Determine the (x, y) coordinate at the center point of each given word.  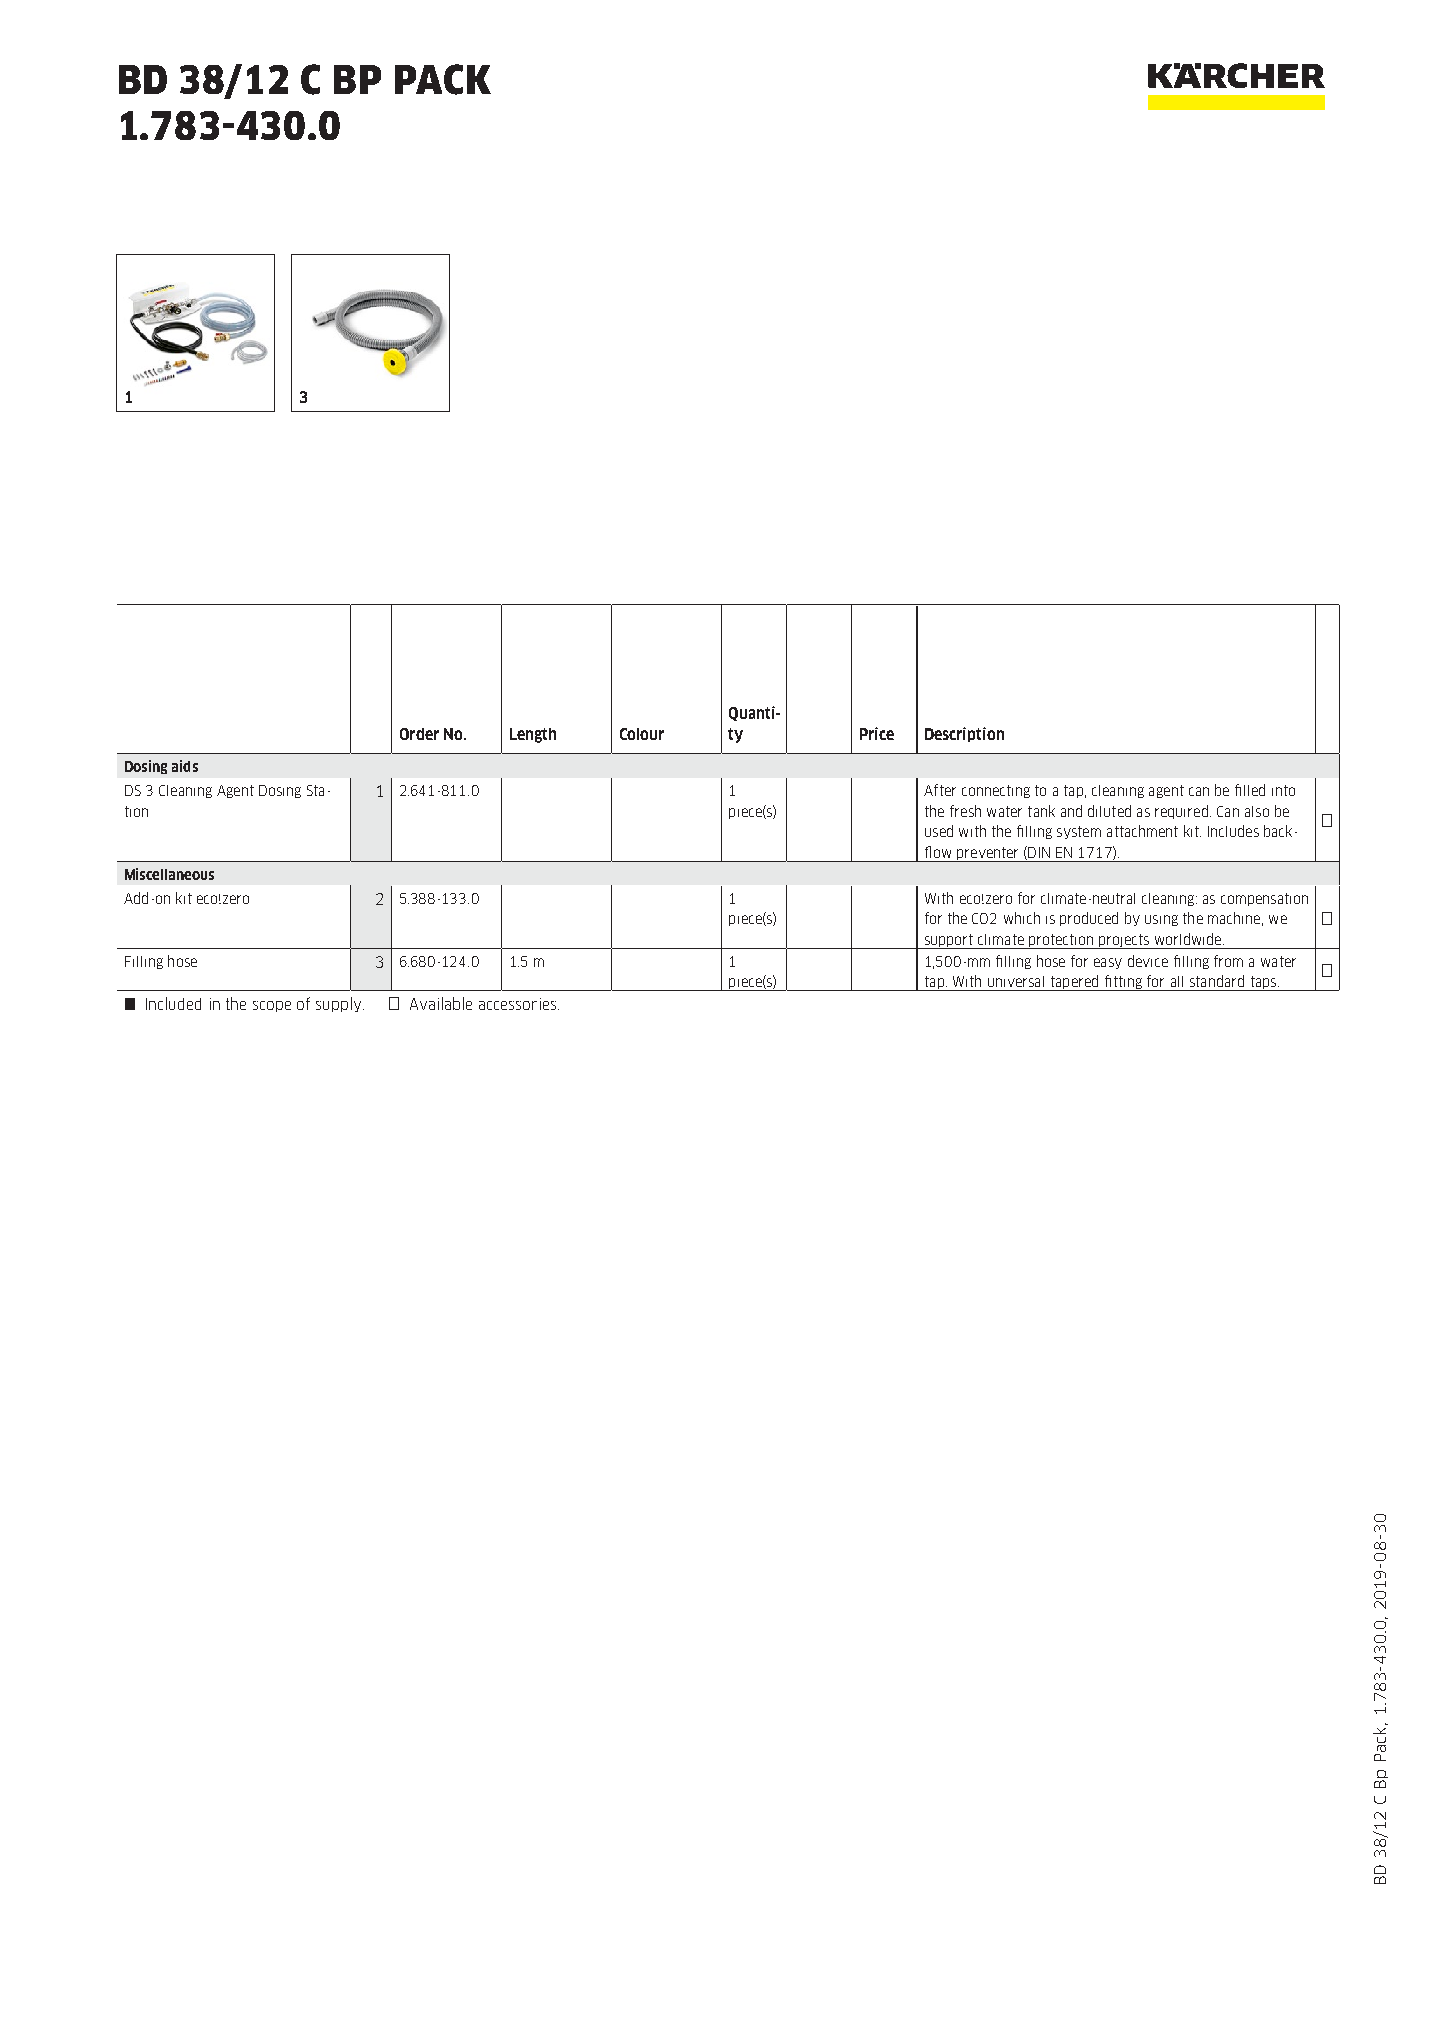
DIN (1039, 852)
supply (340, 1004)
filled (1250, 790)
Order (419, 734)
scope (272, 1006)
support (949, 941)
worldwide (1189, 939)
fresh (965, 811)
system (1079, 832)
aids (185, 766)
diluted (1109, 811)
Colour (642, 734)
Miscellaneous (169, 874)
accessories (519, 1004)
